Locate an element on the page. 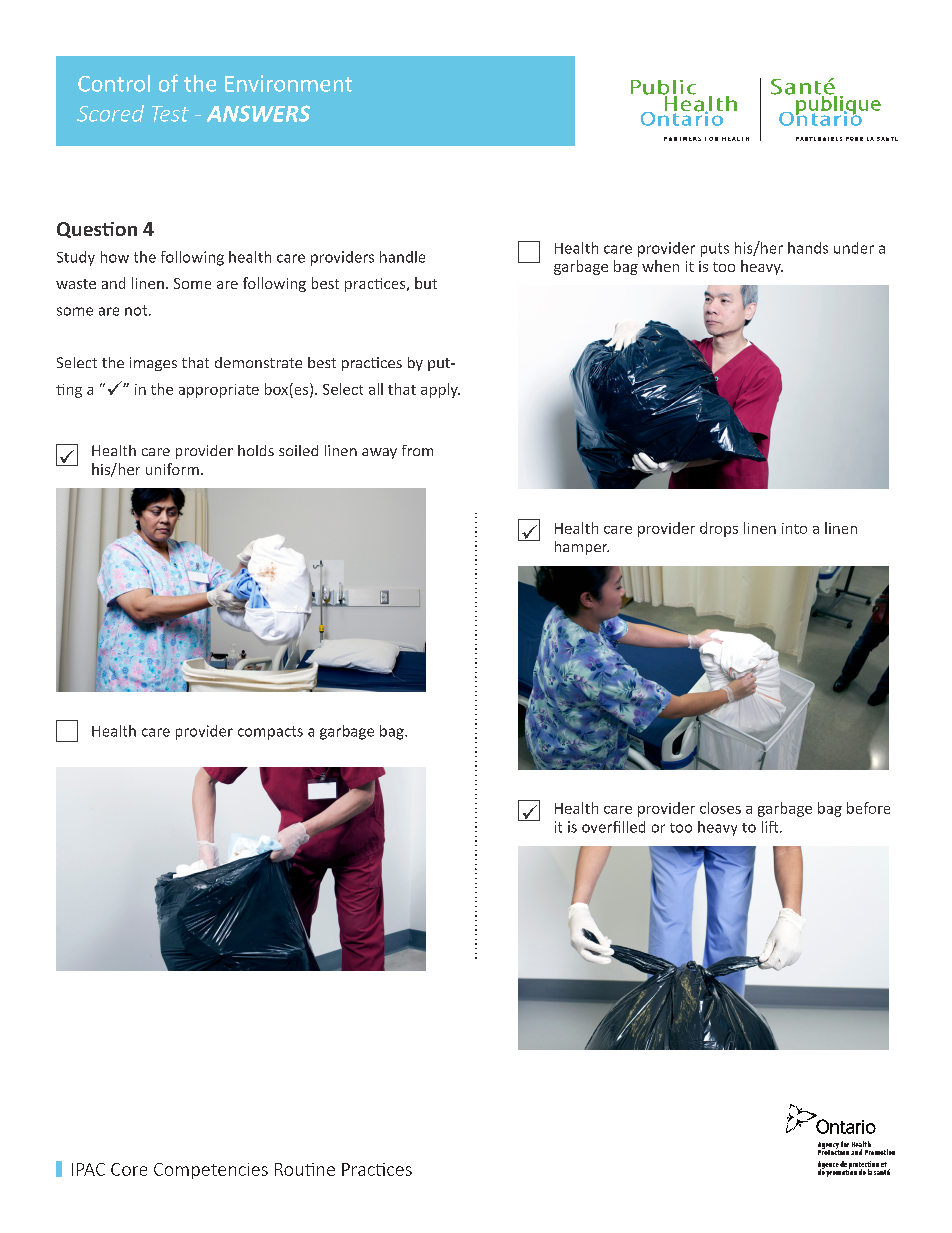  apply is located at coordinates (440, 390).
